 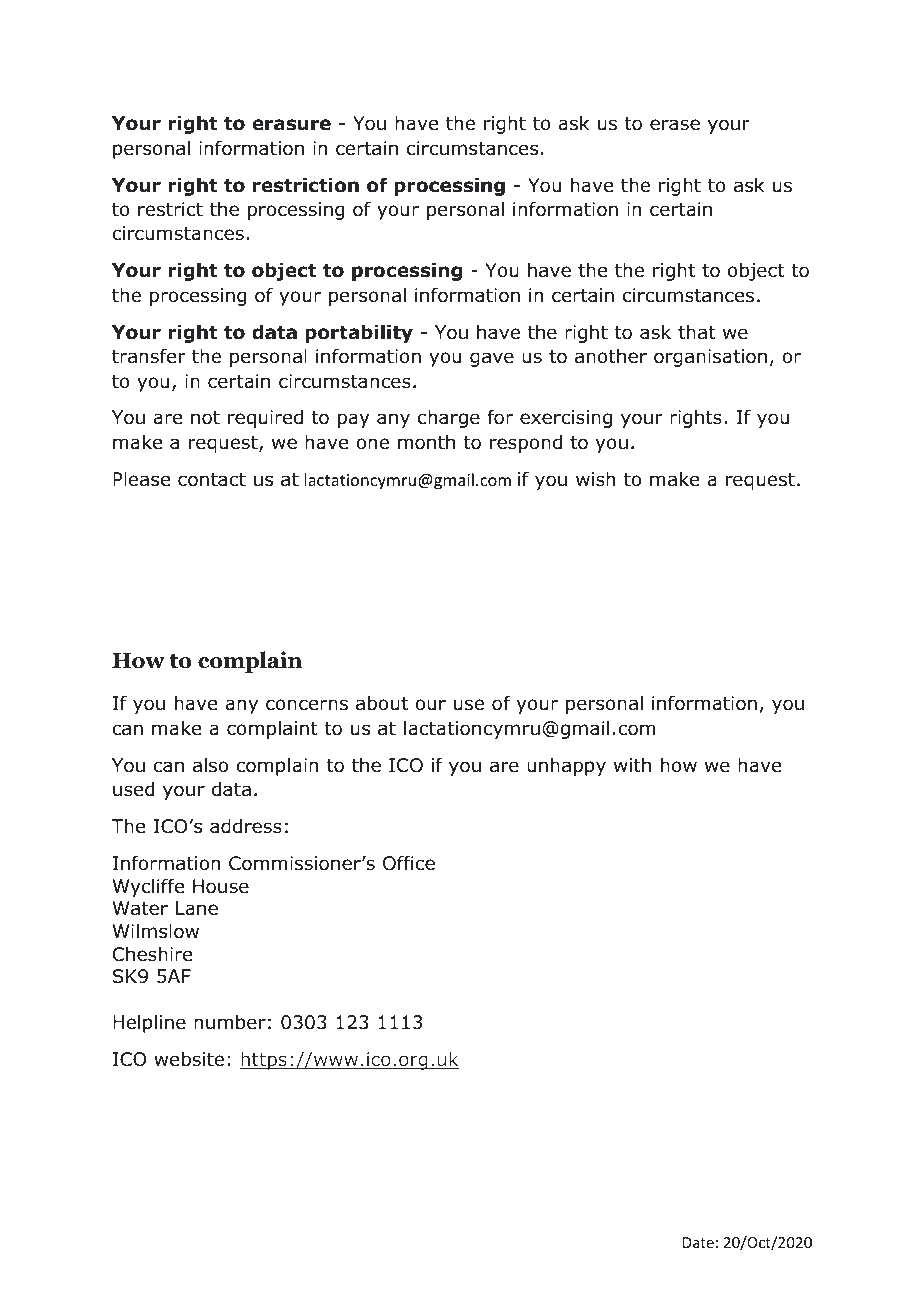 What do you see at coordinates (359, 334) in the screenshot?
I see `portability` at bounding box center [359, 334].
